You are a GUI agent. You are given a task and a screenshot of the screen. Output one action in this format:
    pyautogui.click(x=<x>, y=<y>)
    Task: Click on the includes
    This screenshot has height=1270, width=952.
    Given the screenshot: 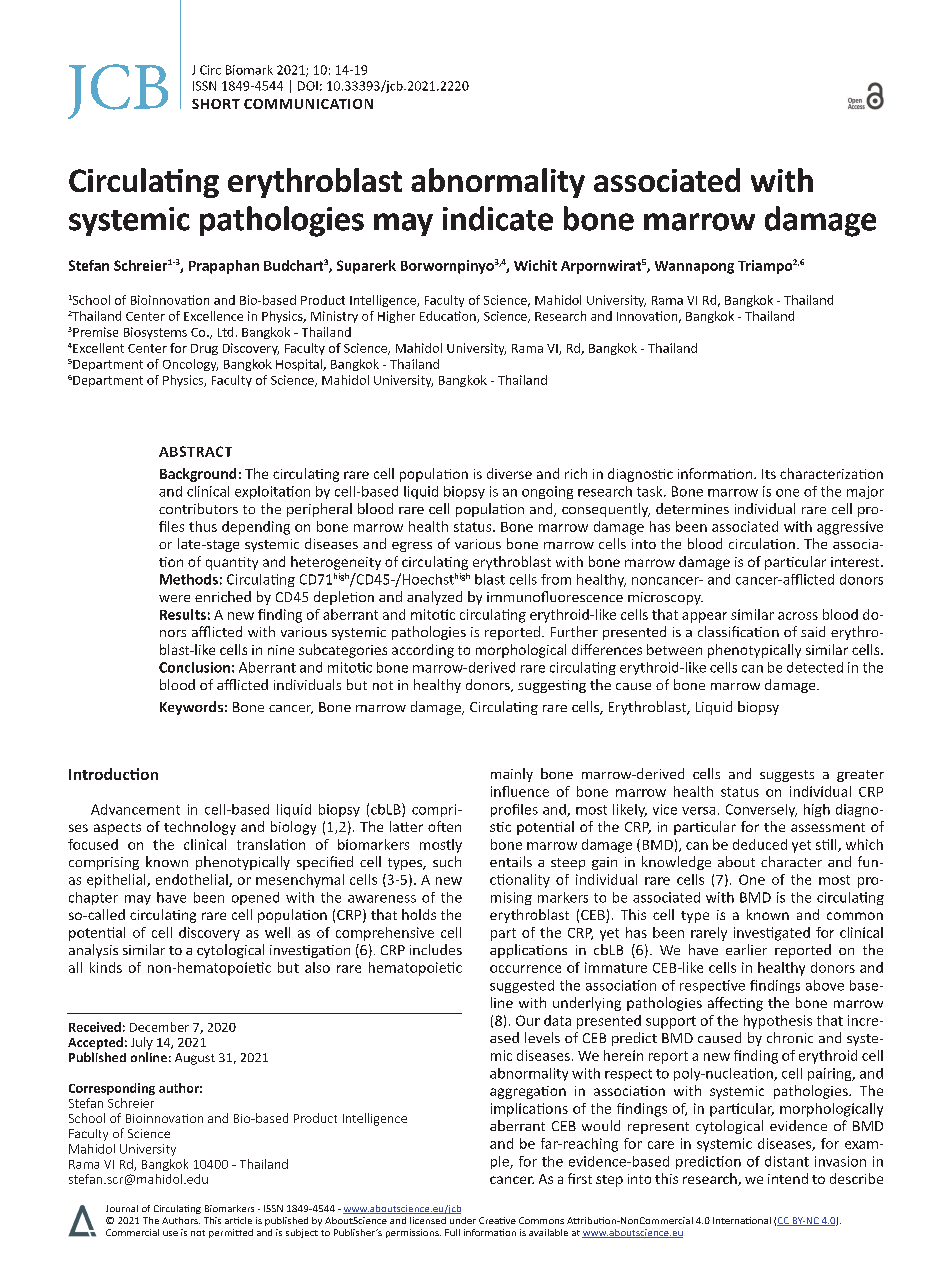 What is the action you would take?
    pyautogui.click(x=436, y=949)
